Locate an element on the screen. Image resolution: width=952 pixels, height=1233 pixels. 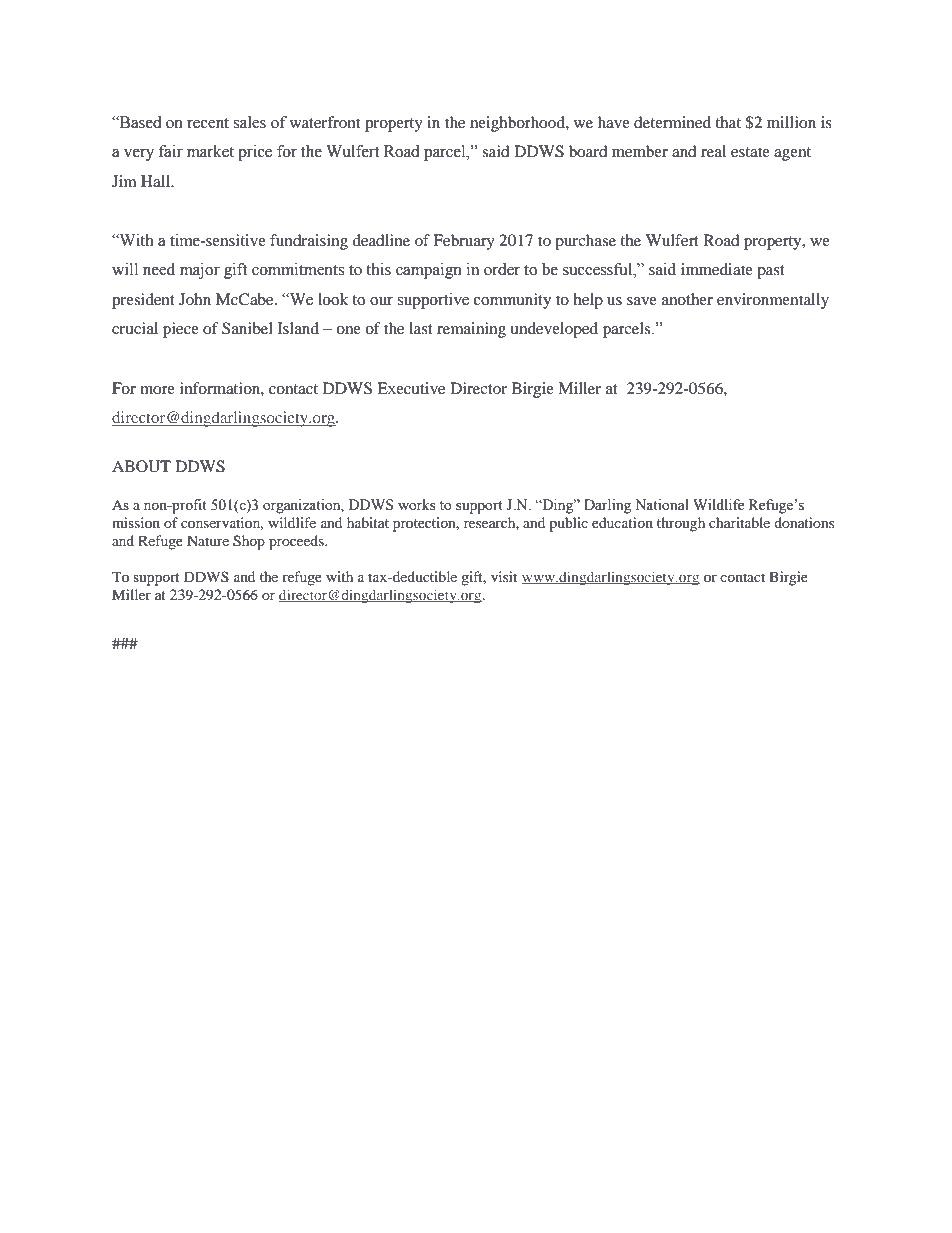
neighborhood is located at coordinates (518, 124).
